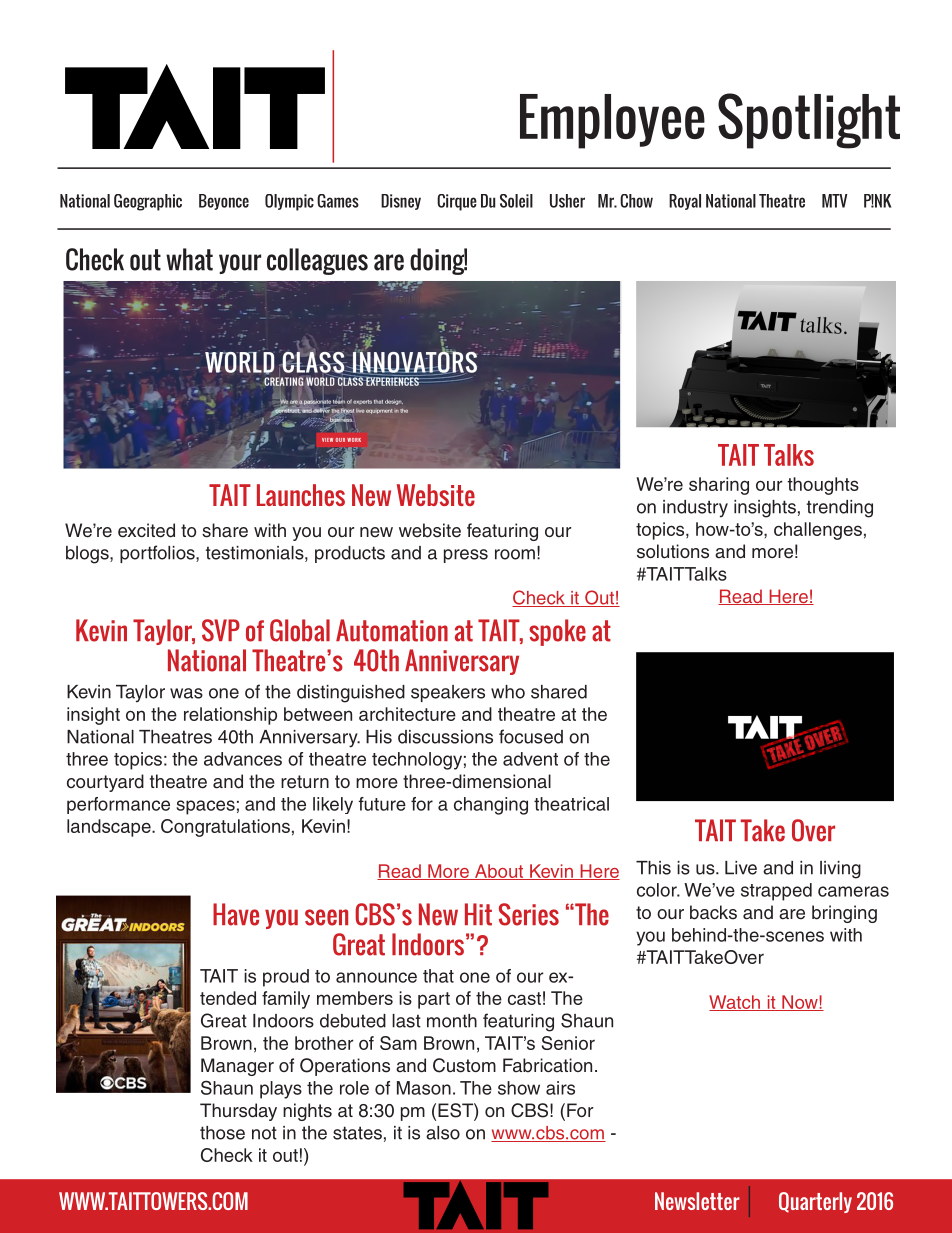 This page has height=1233, width=952. Describe the element at coordinates (466, 556) in the page. I see `press` at that location.
